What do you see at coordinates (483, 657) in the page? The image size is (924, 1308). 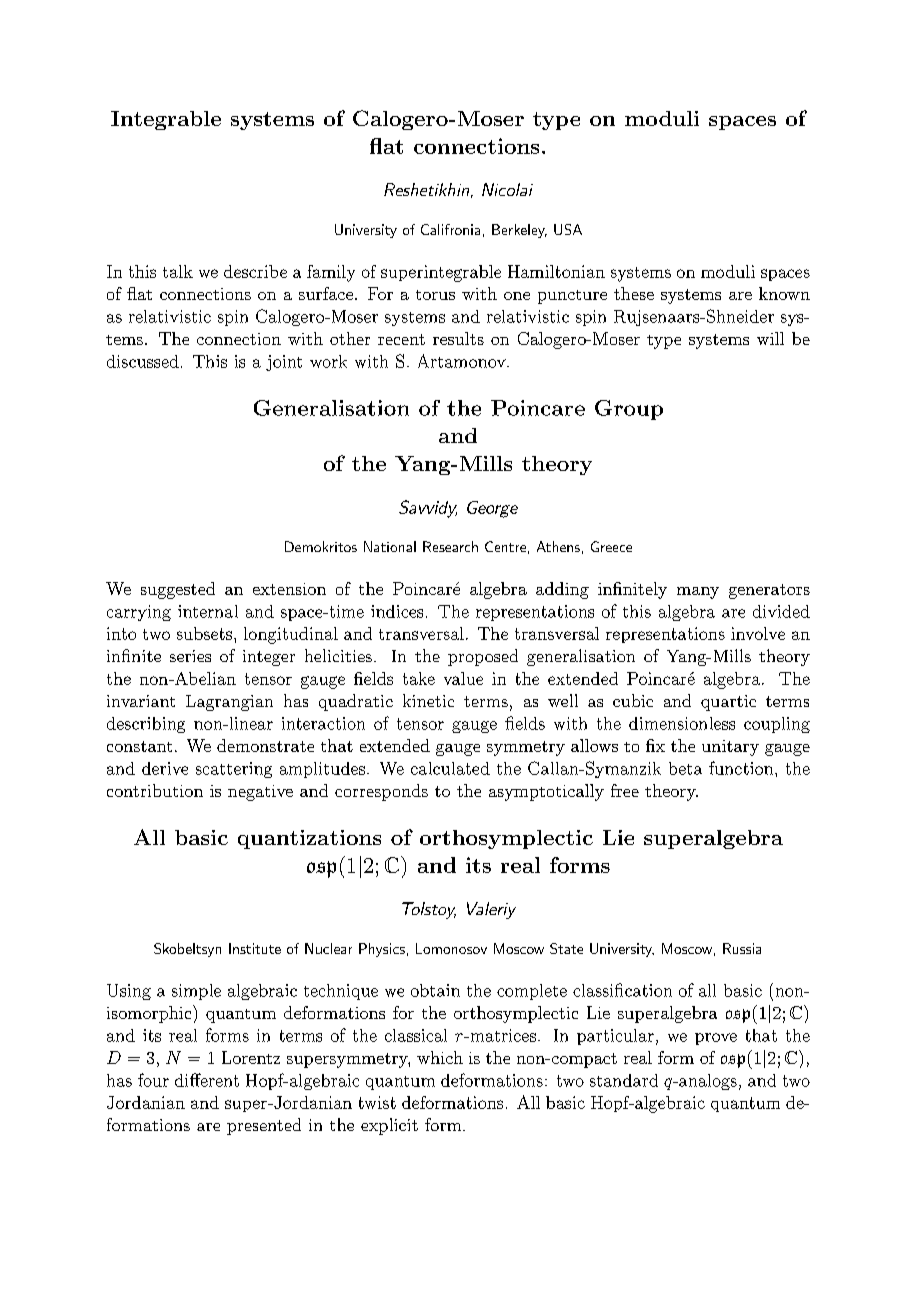 I see `proposed` at bounding box center [483, 657].
